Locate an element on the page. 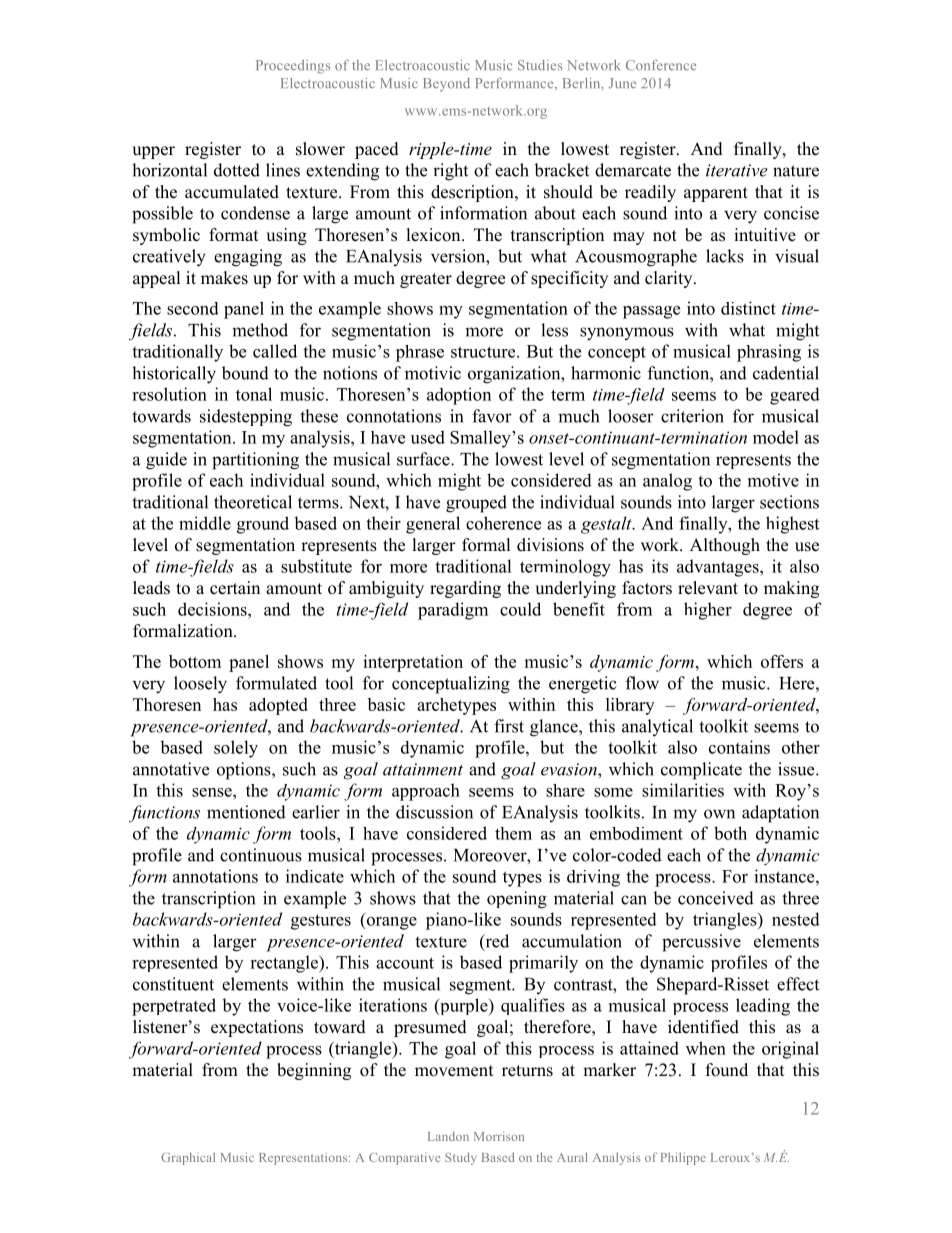 The width and height of the document is (952, 1233). Morrison is located at coordinates (499, 1136).
